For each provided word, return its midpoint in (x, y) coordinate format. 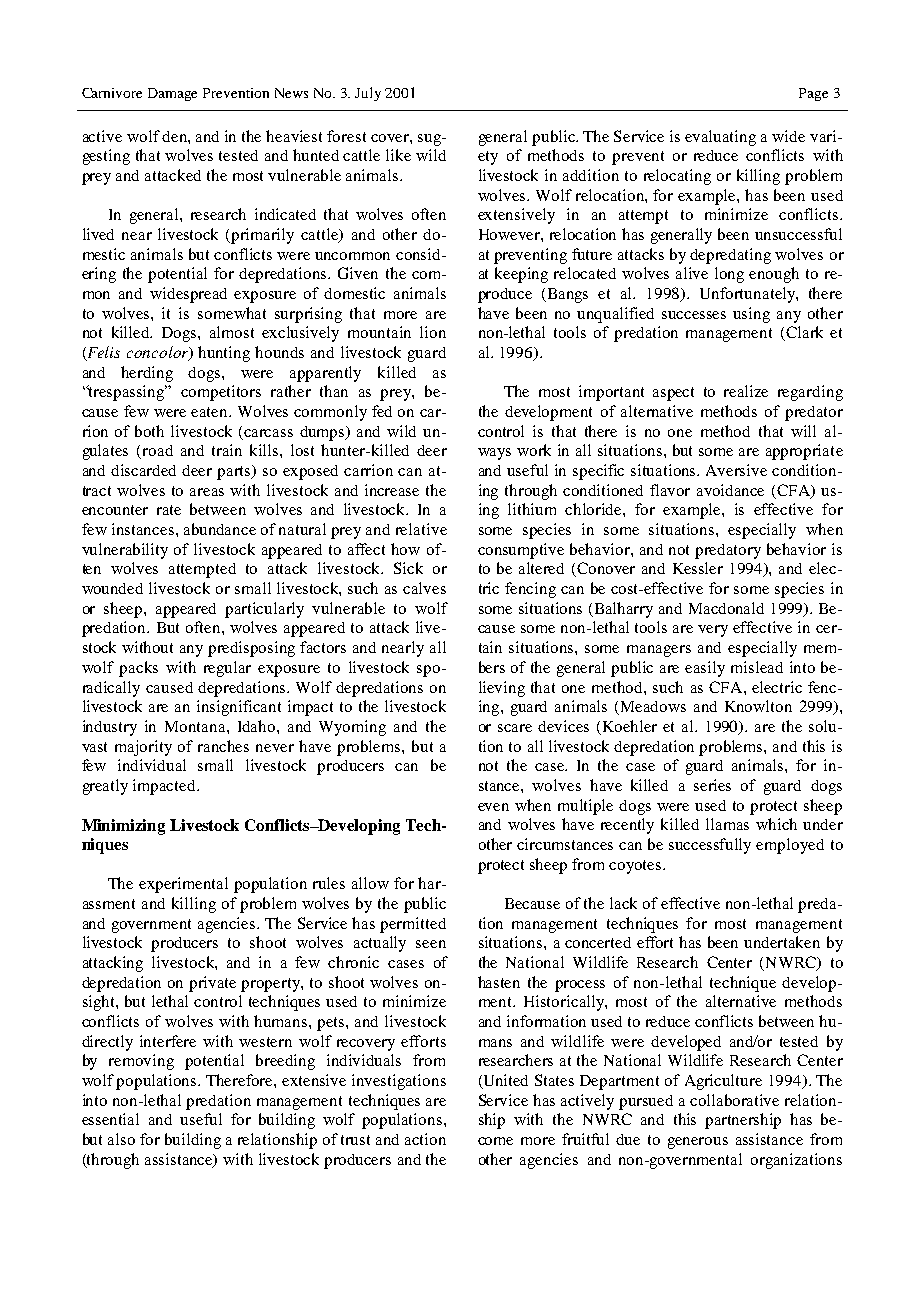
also (121, 1139)
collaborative (734, 1100)
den (175, 136)
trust (355, 1140)
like (398, 155)
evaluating (720, 138)
